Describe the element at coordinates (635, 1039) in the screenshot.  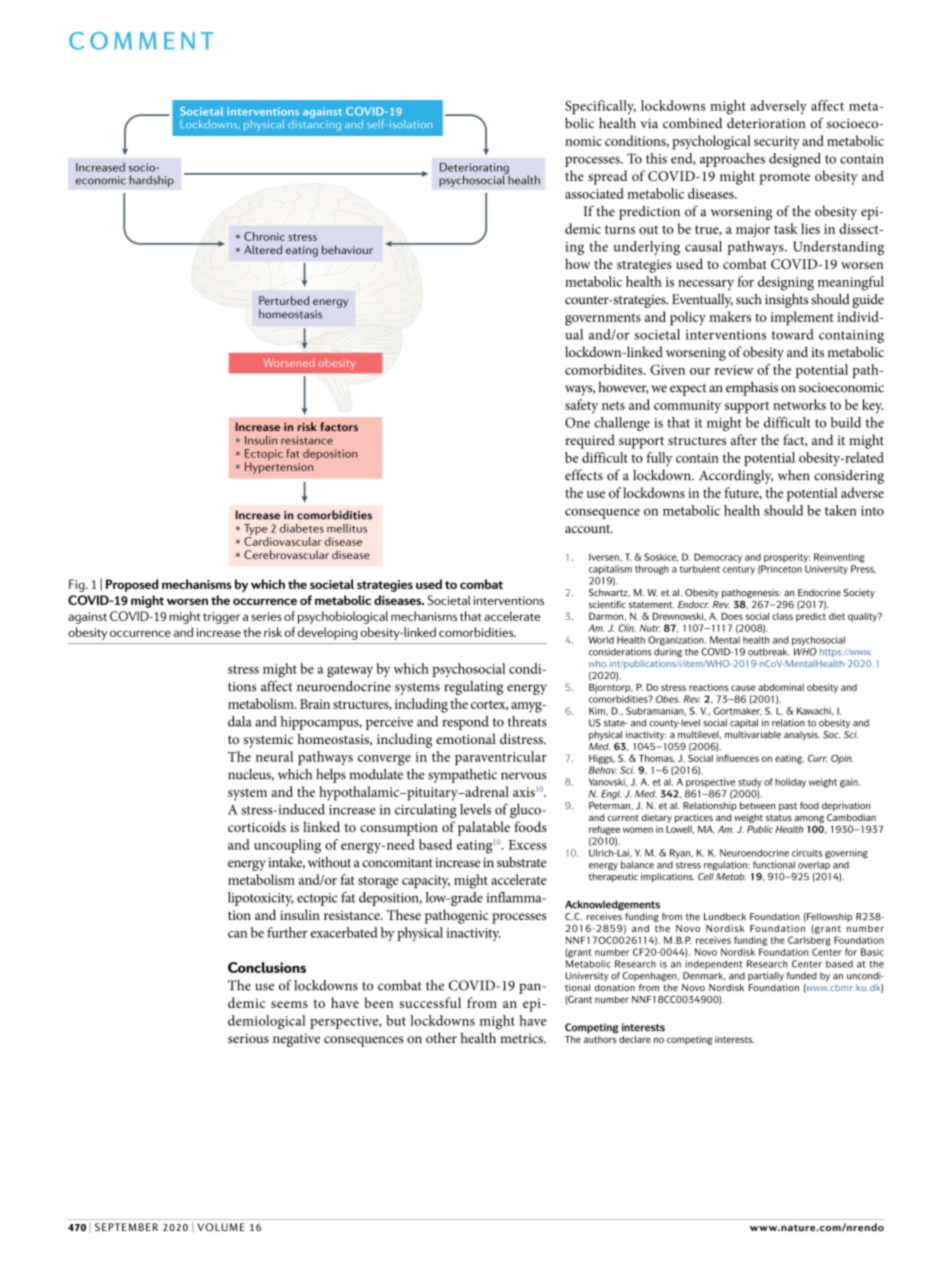
I see `declare` at that location.
